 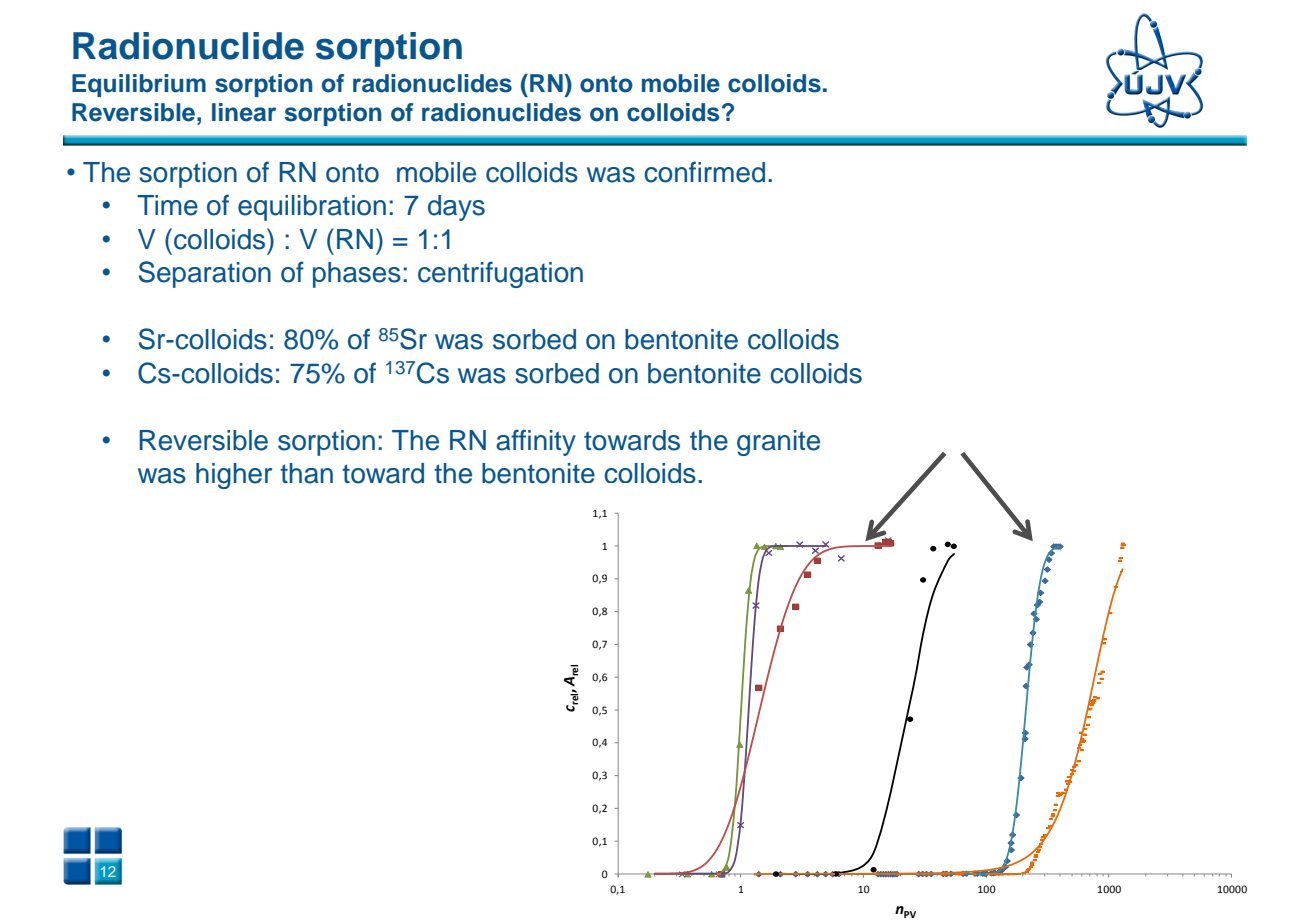 What do you see at coordinates (357, 275) in the screenshot?
I see `phases` at bounding box center [357, 275].
